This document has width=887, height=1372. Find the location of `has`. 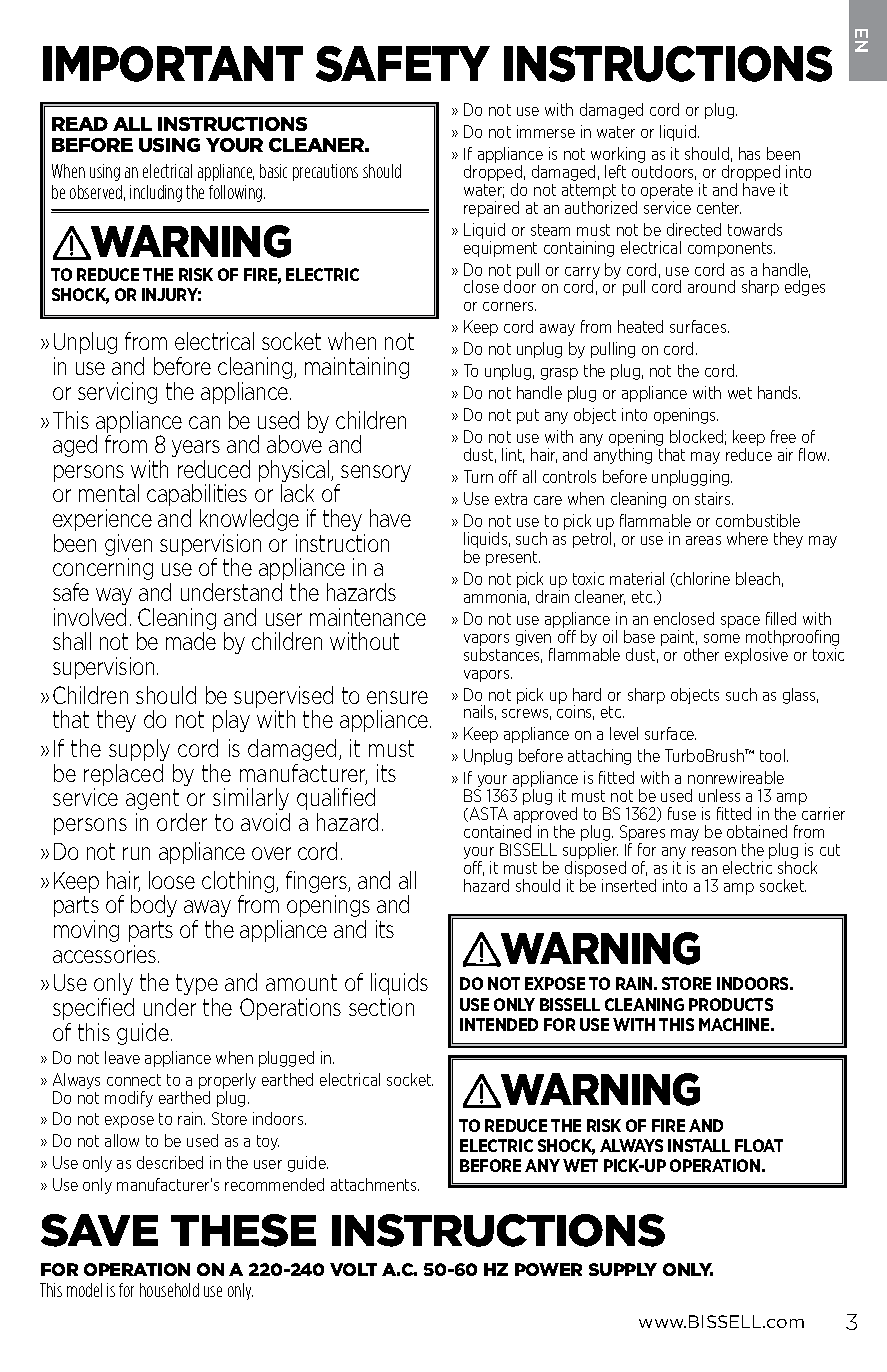

has is located at coordinates (749, 153).
